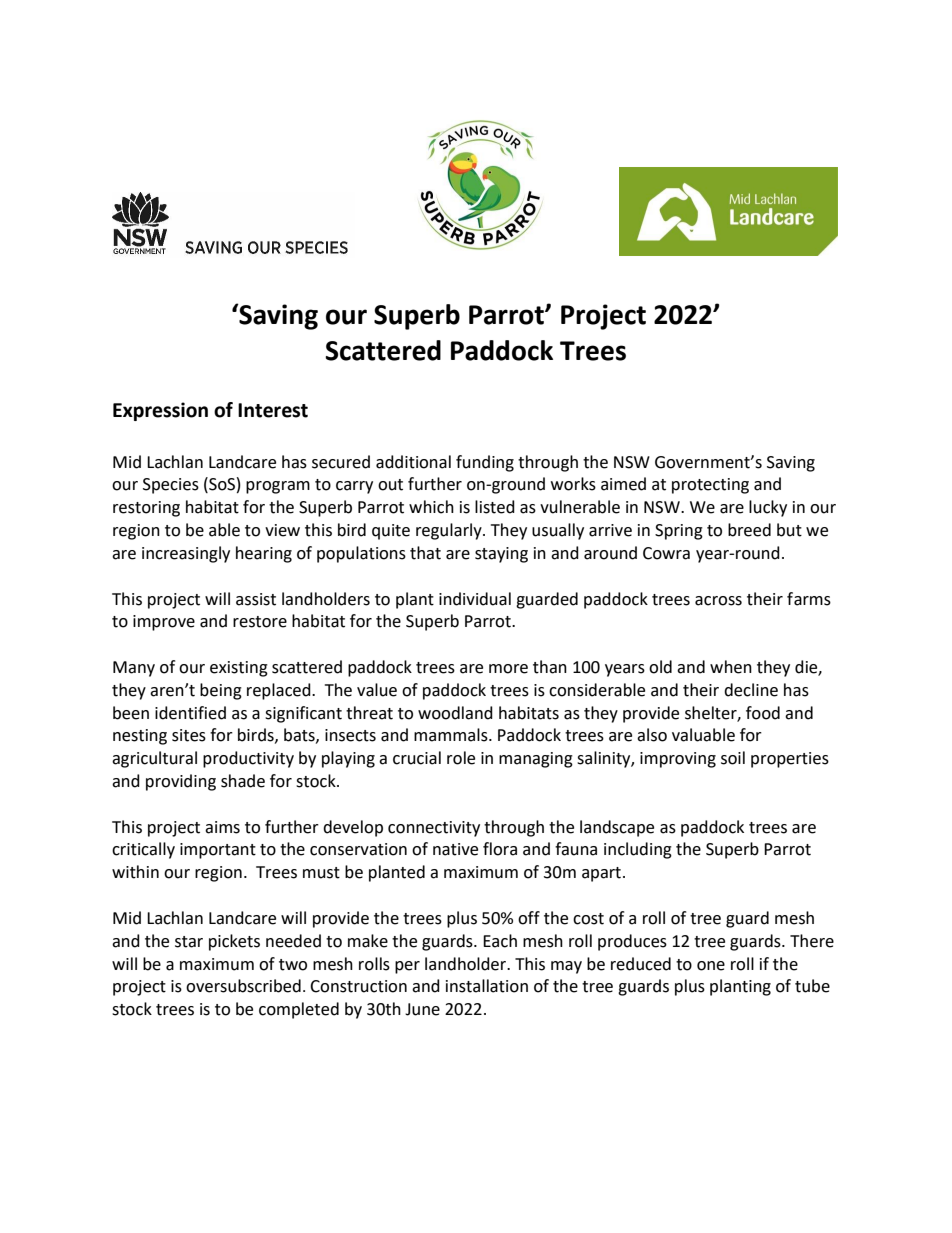 Image resolution: width=952 pixels, height=1233 pixels. I want to click on native, so click(455, 849).
